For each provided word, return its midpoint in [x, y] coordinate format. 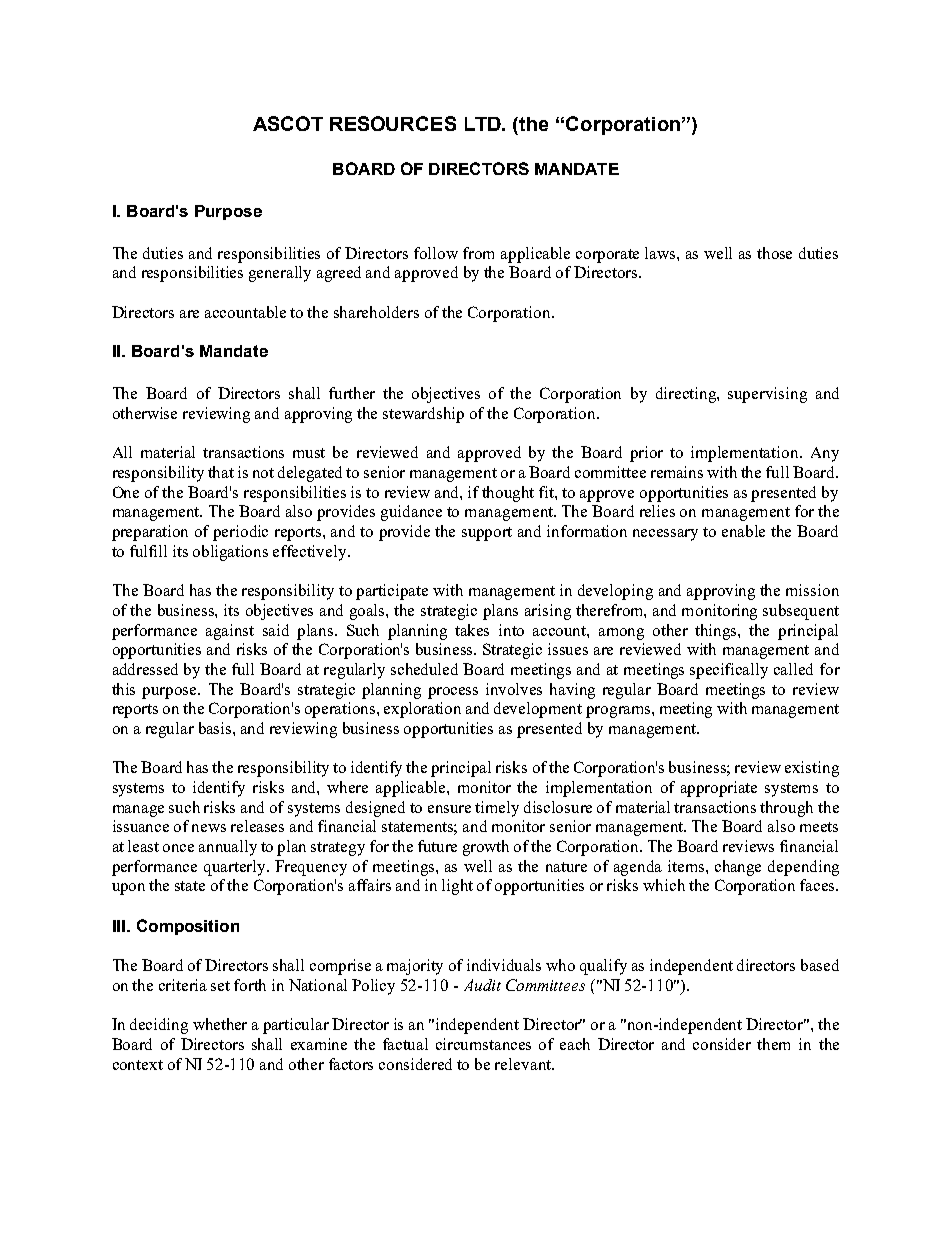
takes [472, 630]
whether [220, 1024]
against [230, 632]
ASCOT [288, 123]
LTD [484, 124]
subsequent [801, 612]
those [774, 253]
